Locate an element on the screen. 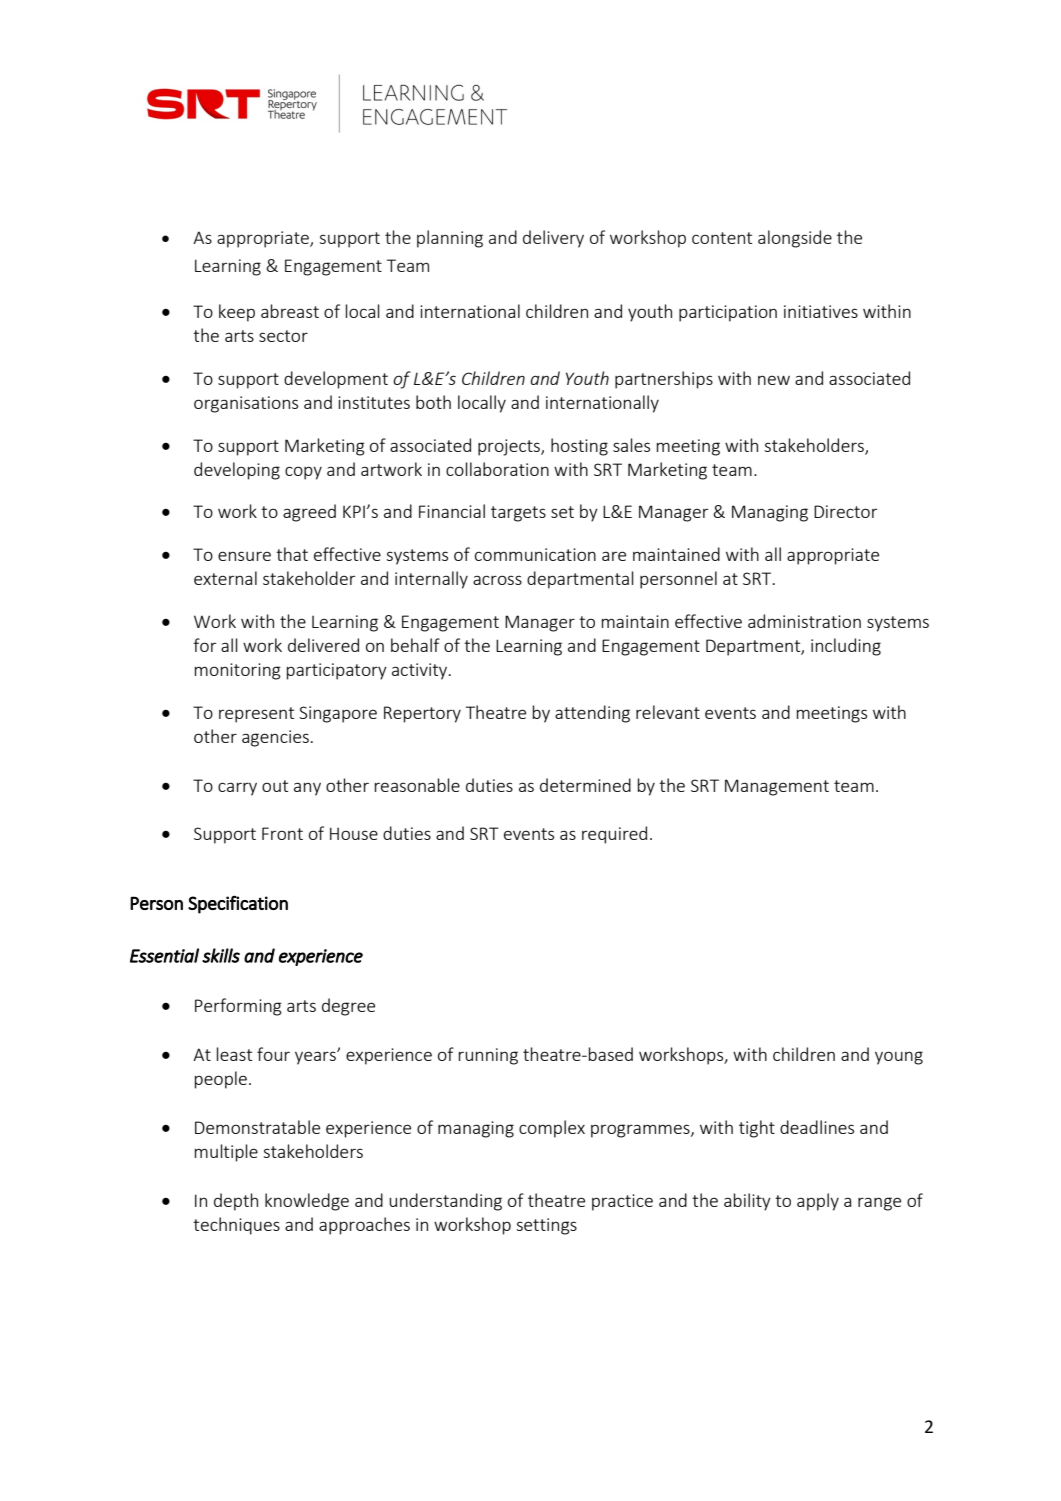 Image resolution: width=1061 pixels, height=1501 pixels. Specification is located at coordinates (238, 904).
